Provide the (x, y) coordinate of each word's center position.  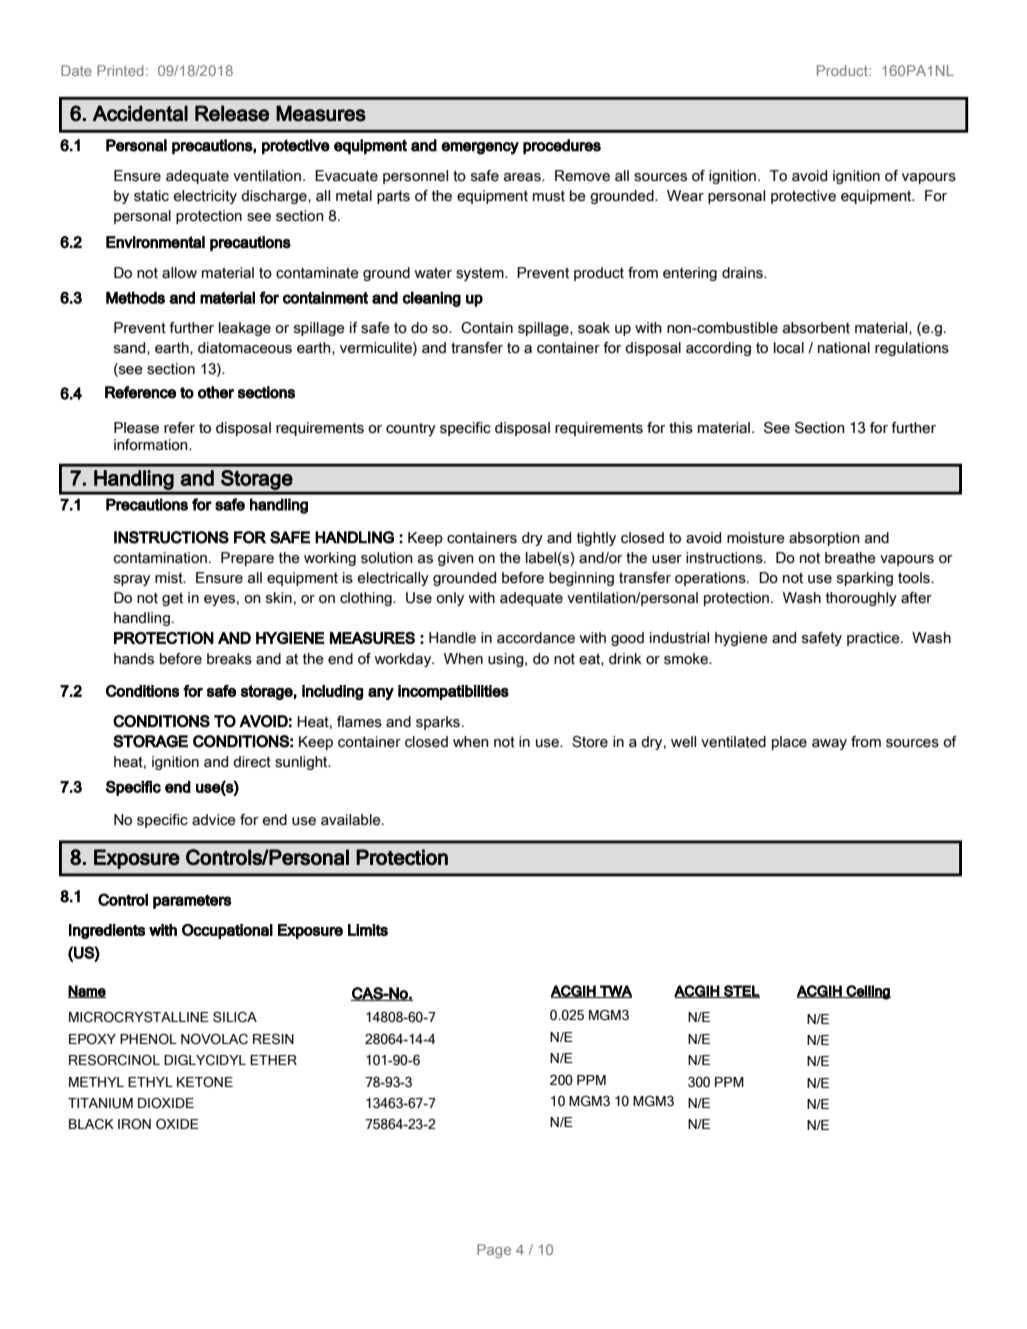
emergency (480, 148)
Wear (685, 196)
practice (874, 639)
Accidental (140, 113)
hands (134, 659)
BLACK (91, 1124)
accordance (536, 638)
